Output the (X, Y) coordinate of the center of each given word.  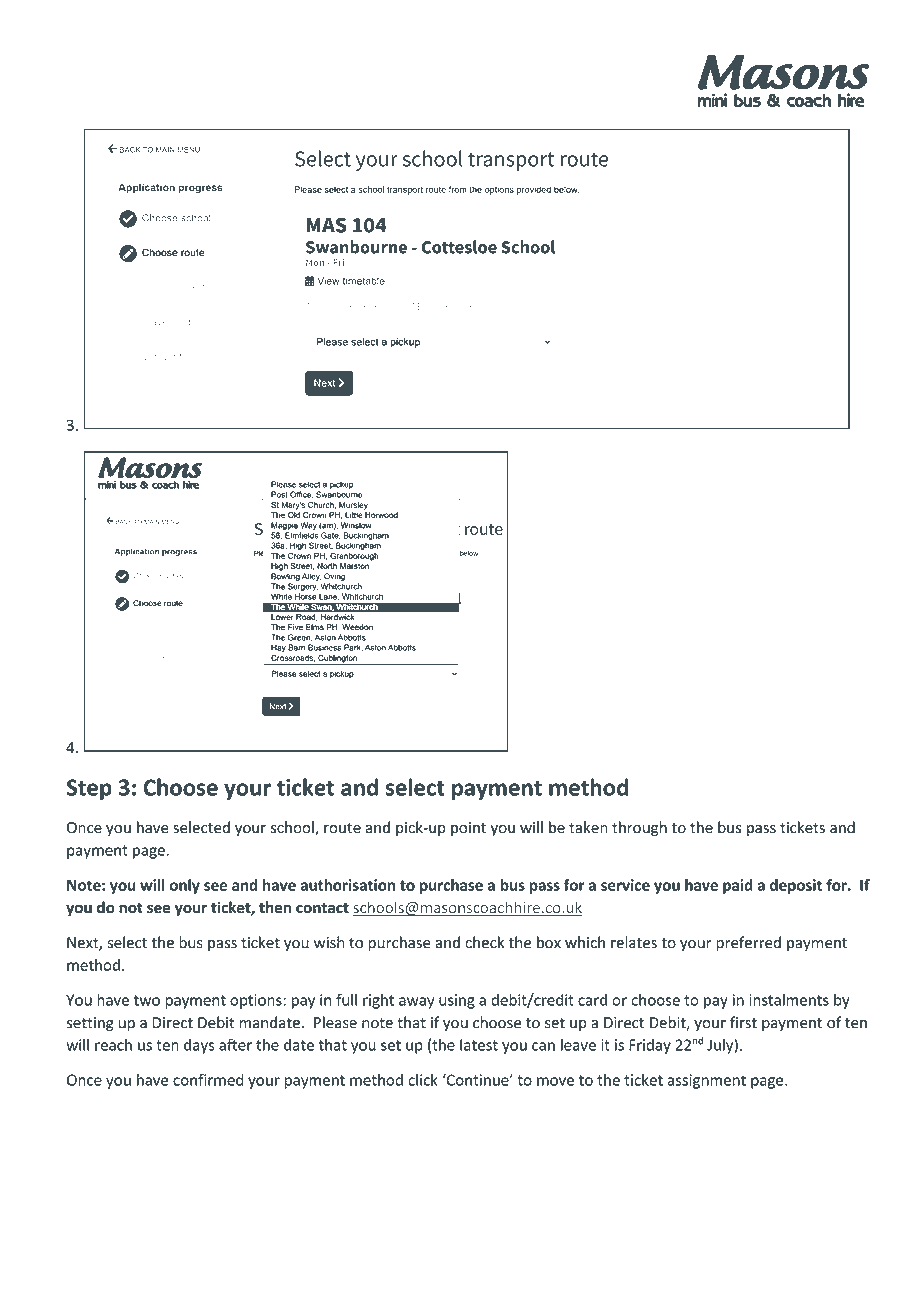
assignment (706, 1081)
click (423, 1080)
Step (89, 789)
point (468, 829)
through (639, 829)
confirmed (208, 1079)
